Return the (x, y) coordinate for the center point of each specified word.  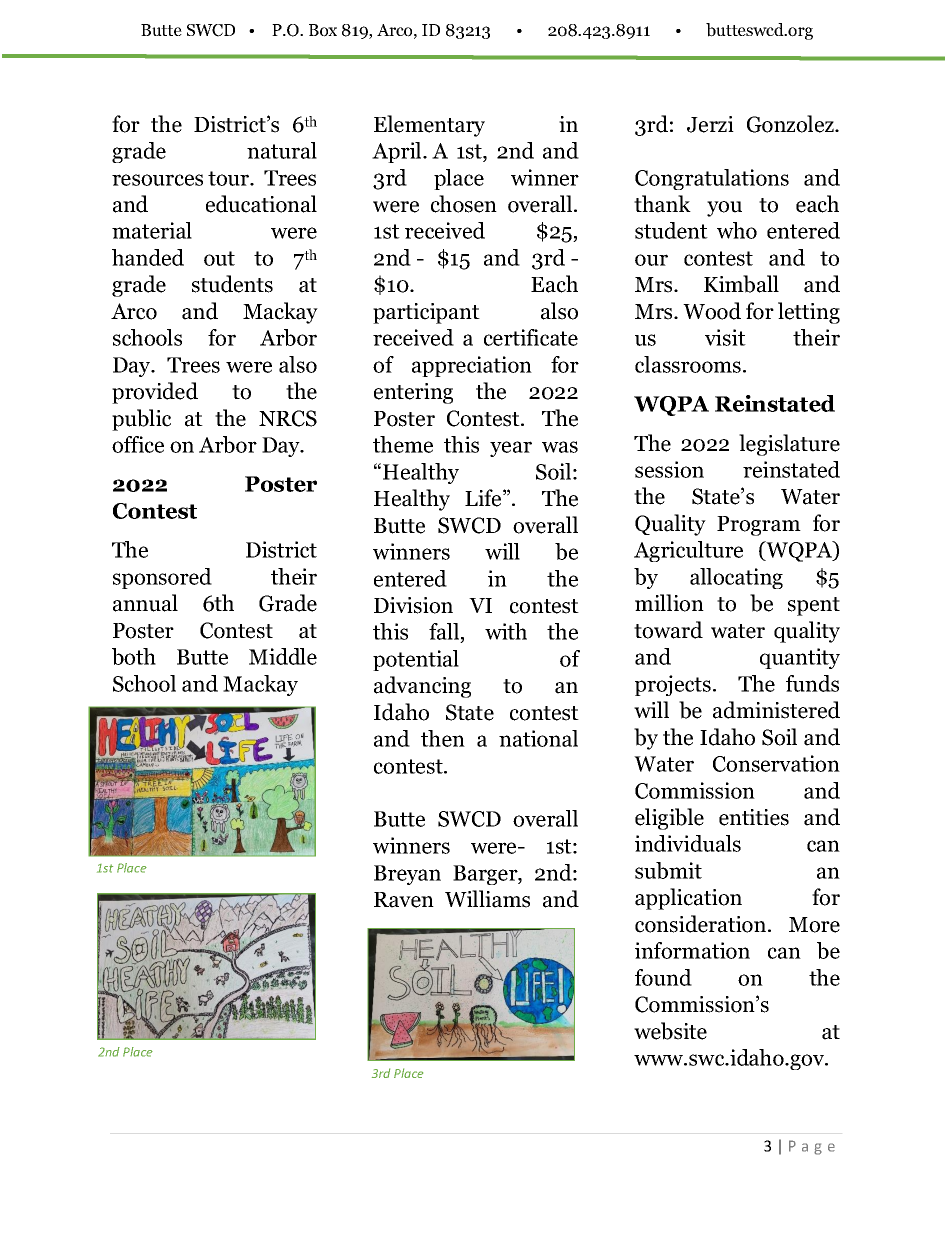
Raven (404, 900)
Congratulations (712, 179)
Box (323, 30)
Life (484, 498)
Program (759, 526)
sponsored (162, 578)
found (663, 977)
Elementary (429, 126)
